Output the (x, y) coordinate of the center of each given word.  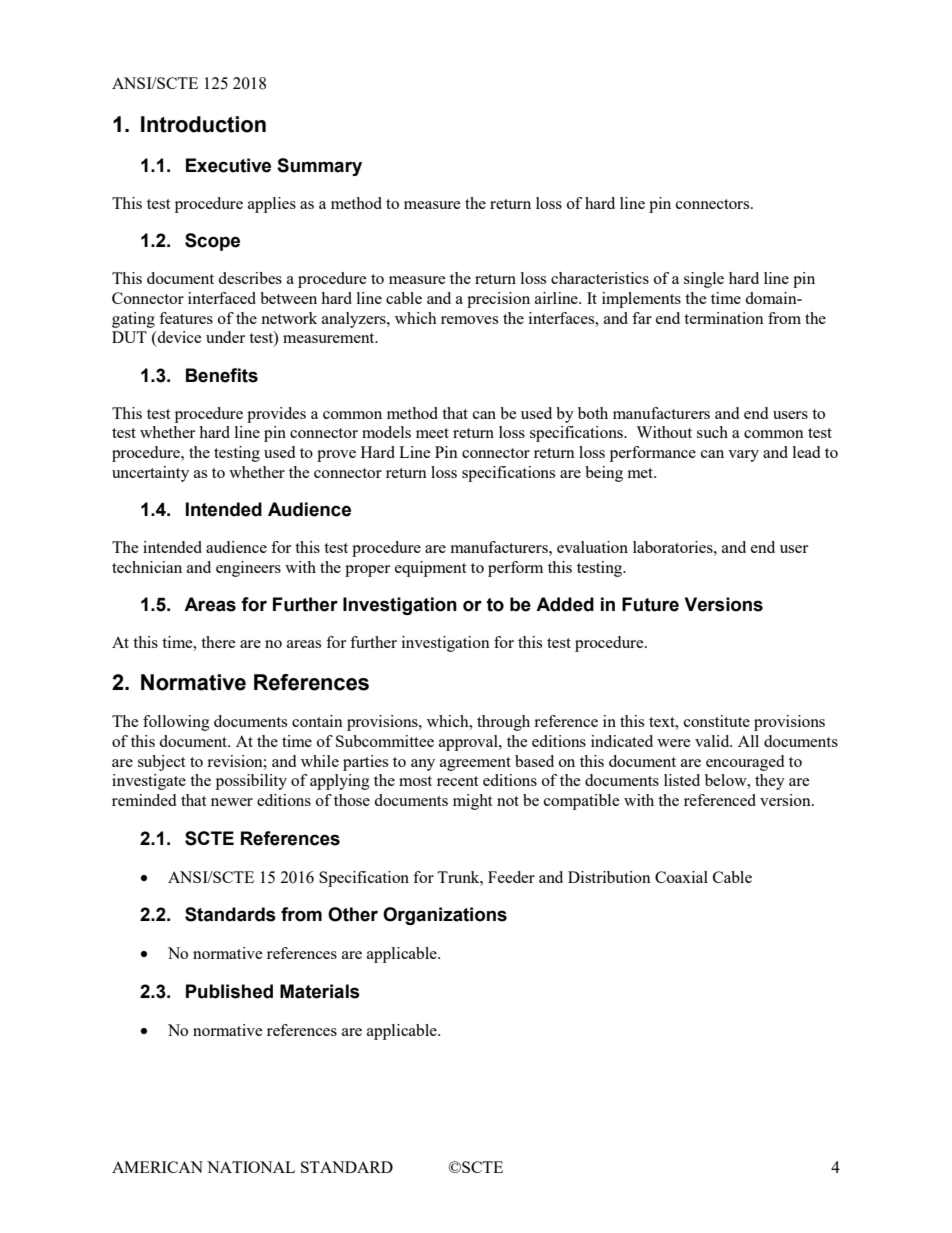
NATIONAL (251, 1167)
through (503, 723)
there (218, 642)
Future (650, 604)
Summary (319, 167)
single (704, 280)
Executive (228, 165)
